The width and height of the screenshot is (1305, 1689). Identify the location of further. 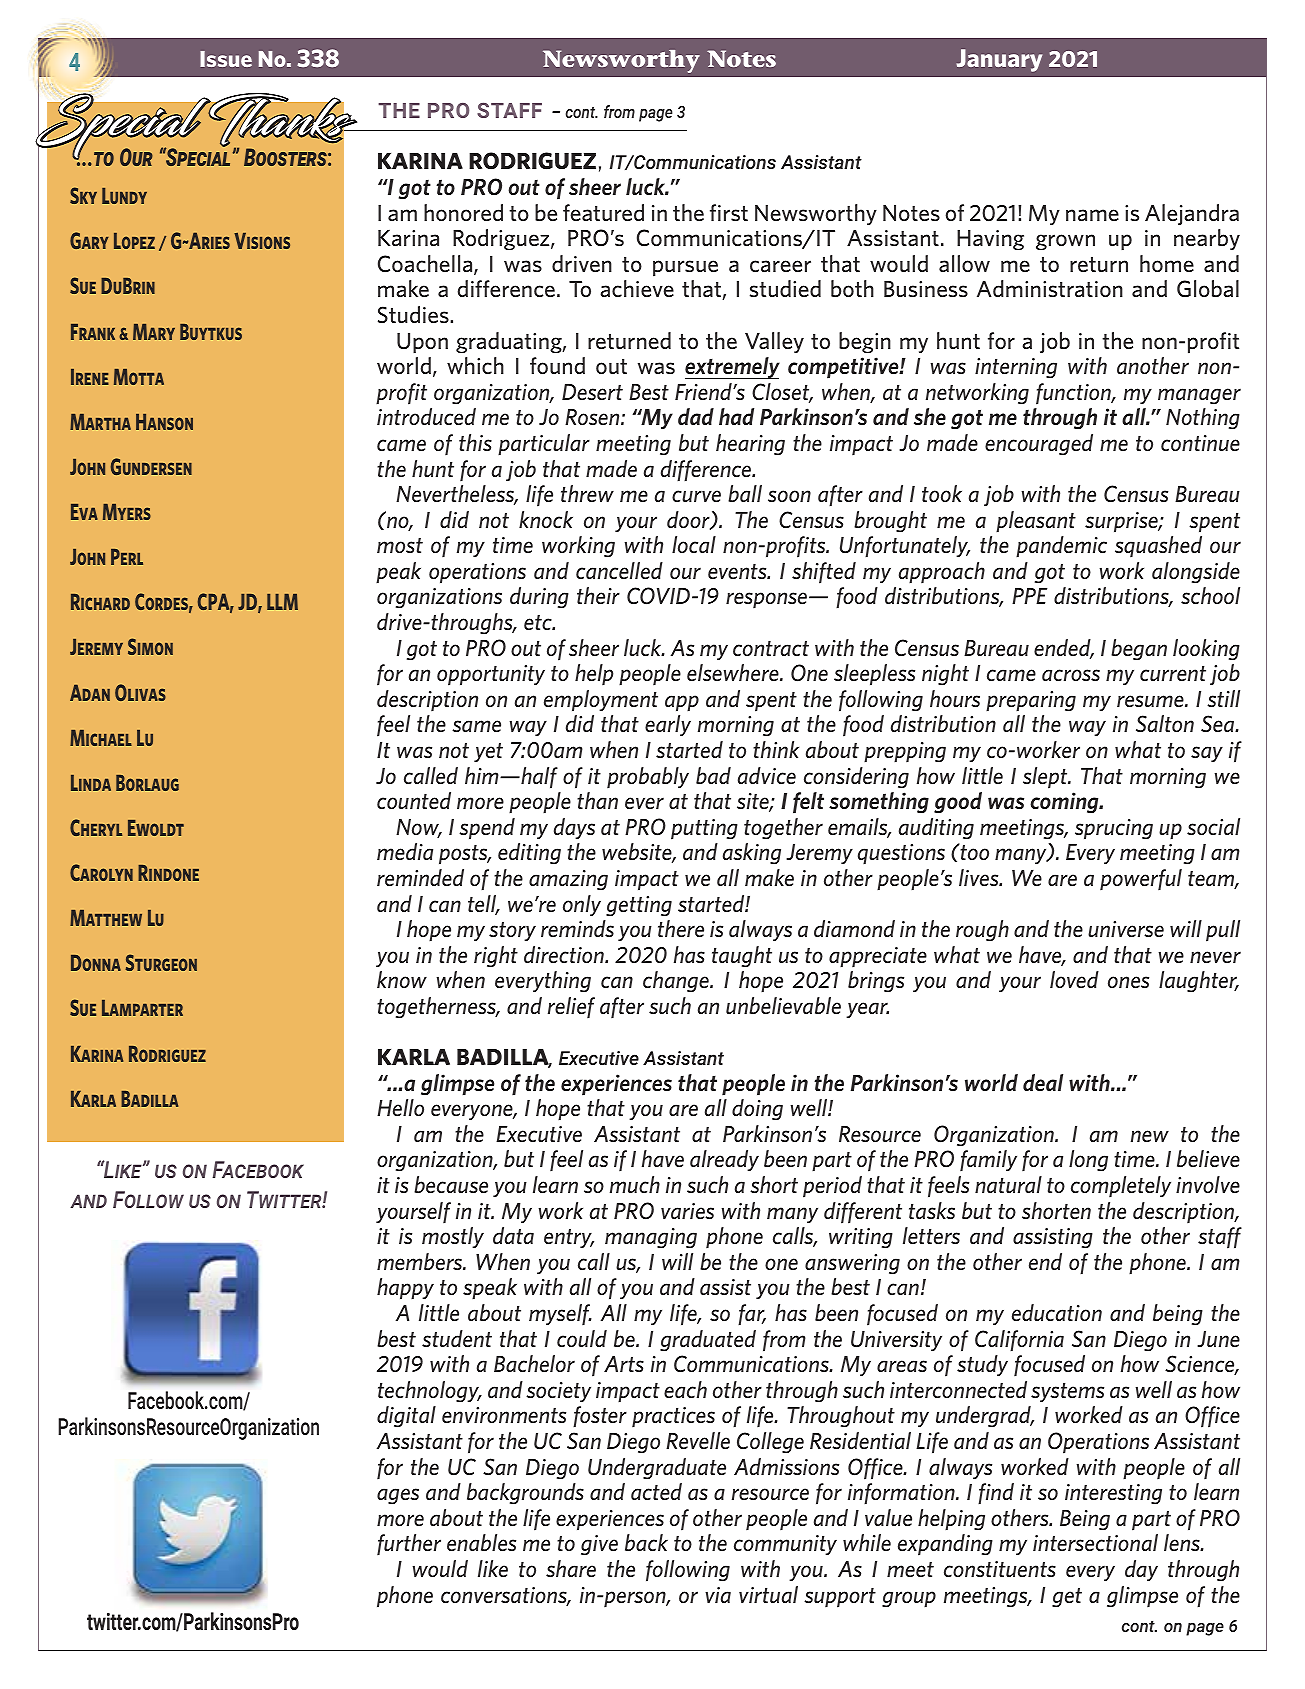
(409, 1544).
